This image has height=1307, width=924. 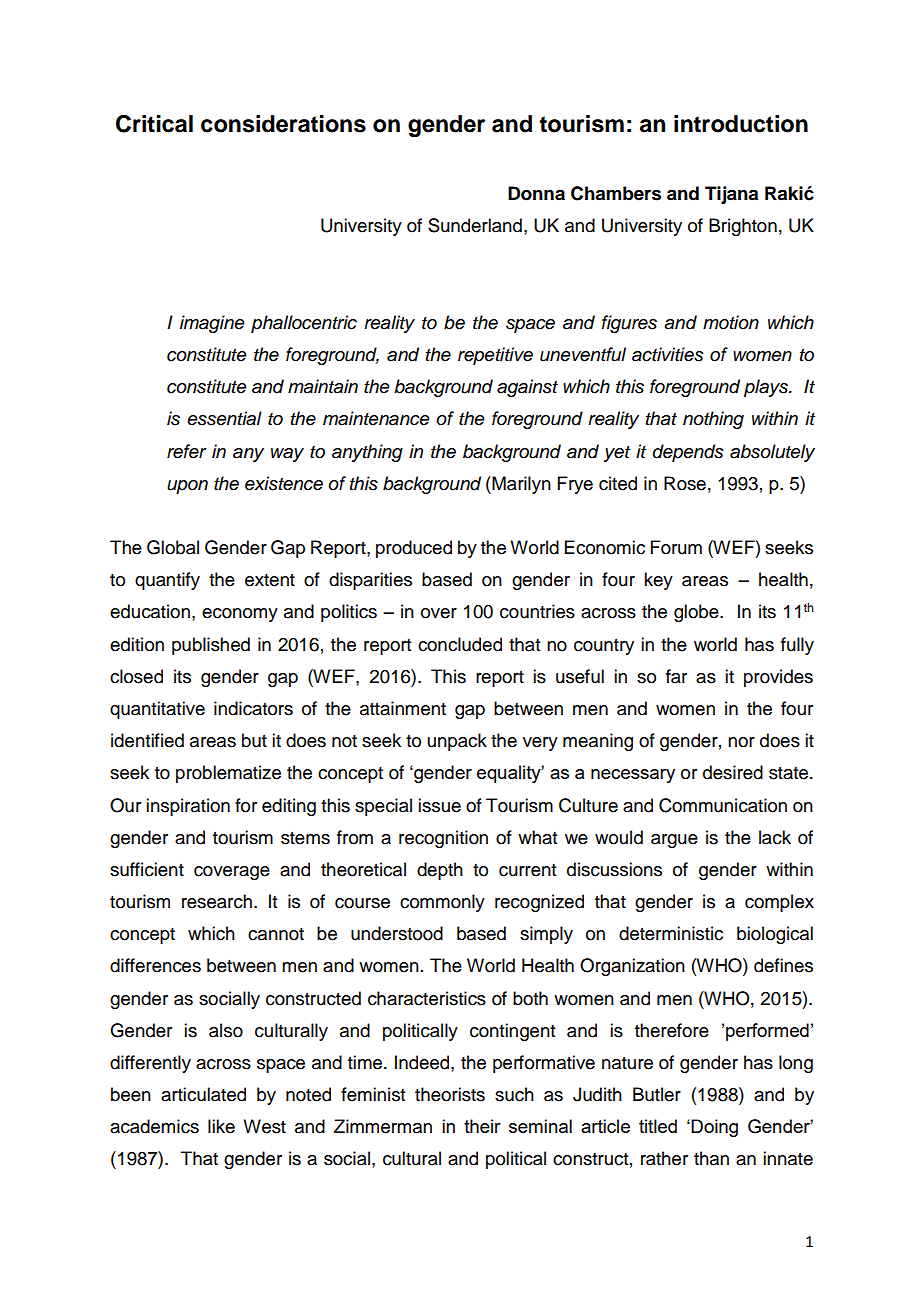 I want to click on issue, so click(x=439, y=805).
